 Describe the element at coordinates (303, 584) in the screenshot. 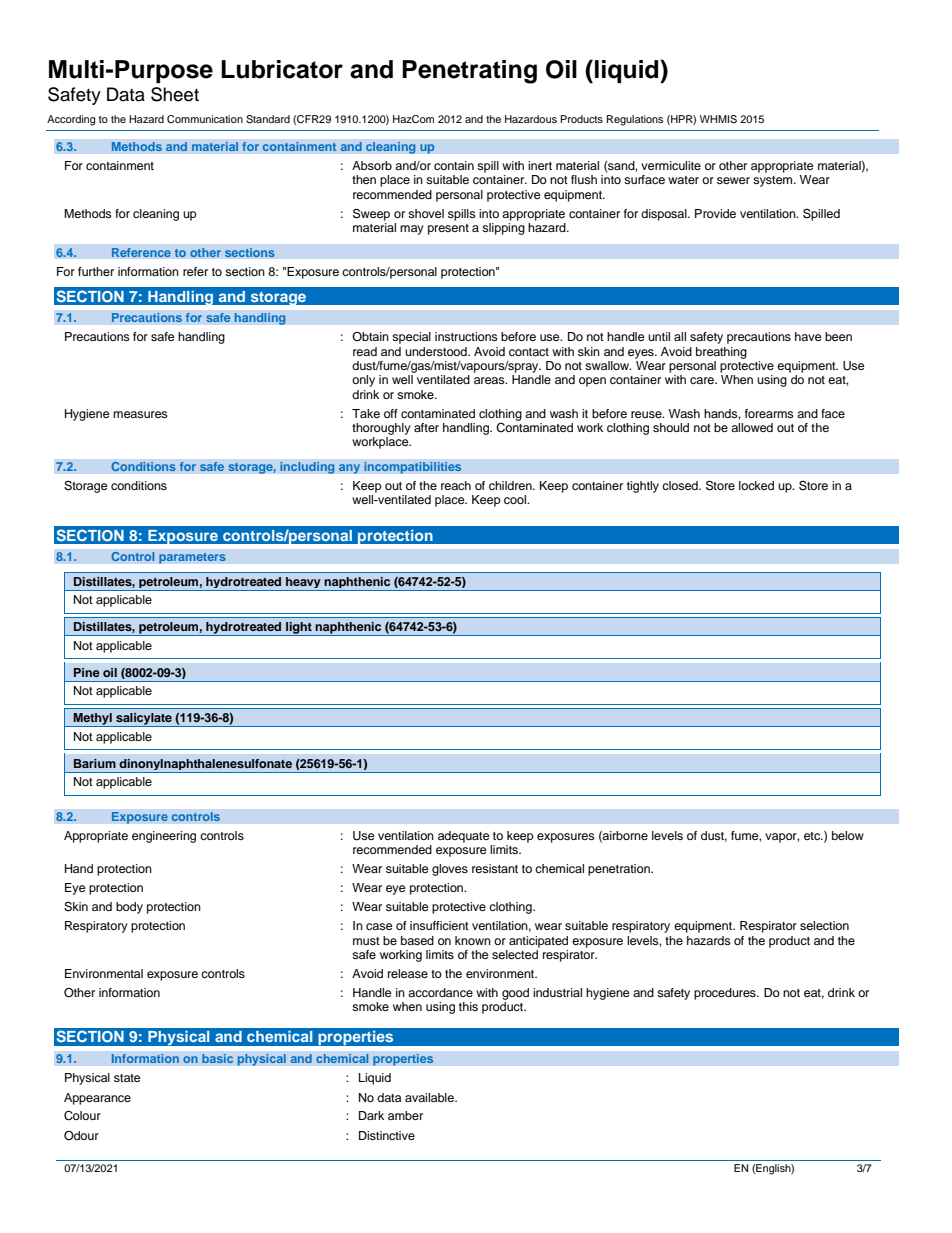

I see `heavy` at that location.
